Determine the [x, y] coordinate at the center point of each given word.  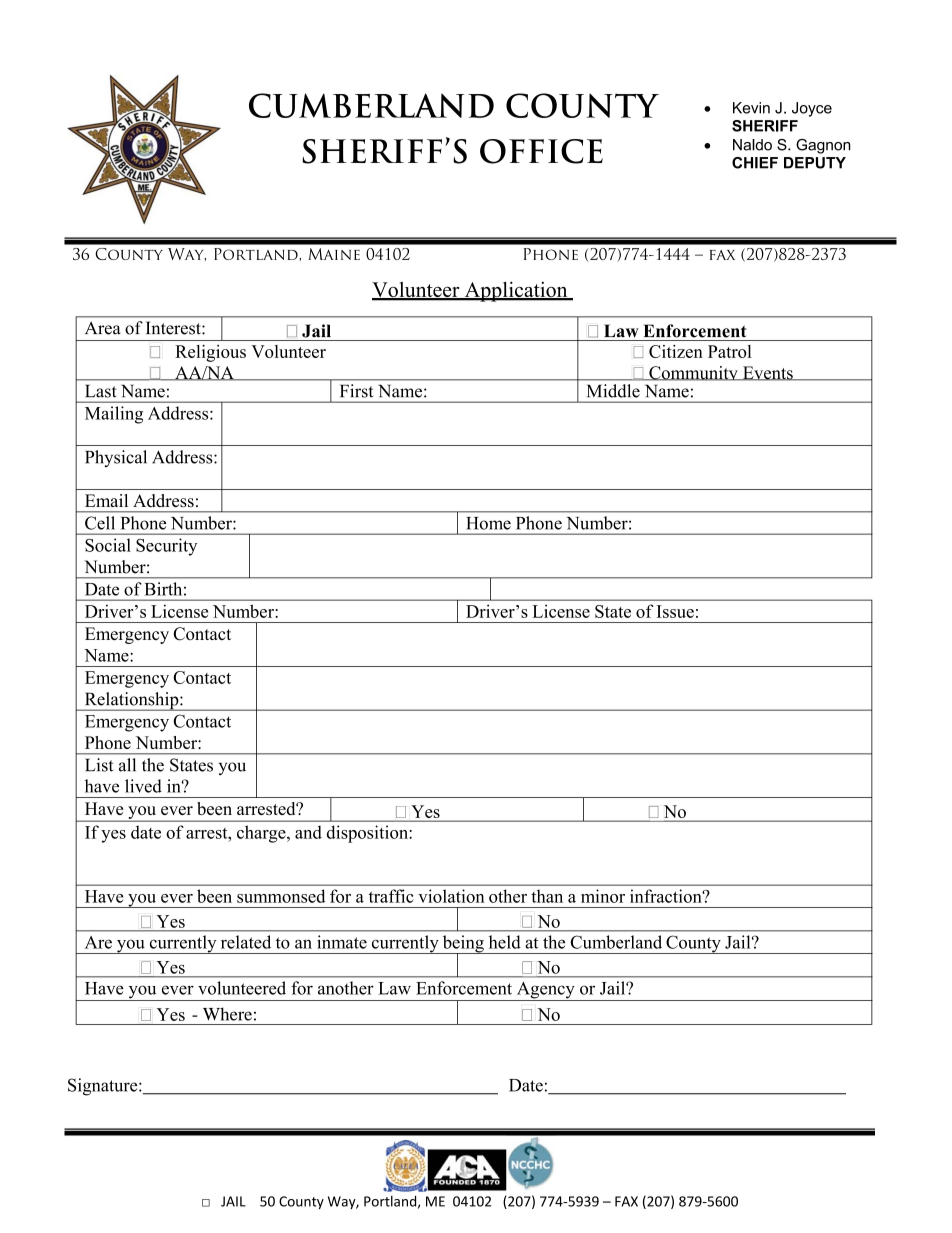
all [127, 765]
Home [489, 523]
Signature [104, 1087]
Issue [675, 611]
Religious [210, 353]
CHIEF [755, 163]
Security [166, 547]
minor [603, 896]
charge [262, 834]
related [246, 942]
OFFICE [541, 151]
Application [516, 291]
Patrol [730, 351]
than [547, 896]
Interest [174, 328]
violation [451, 896]
